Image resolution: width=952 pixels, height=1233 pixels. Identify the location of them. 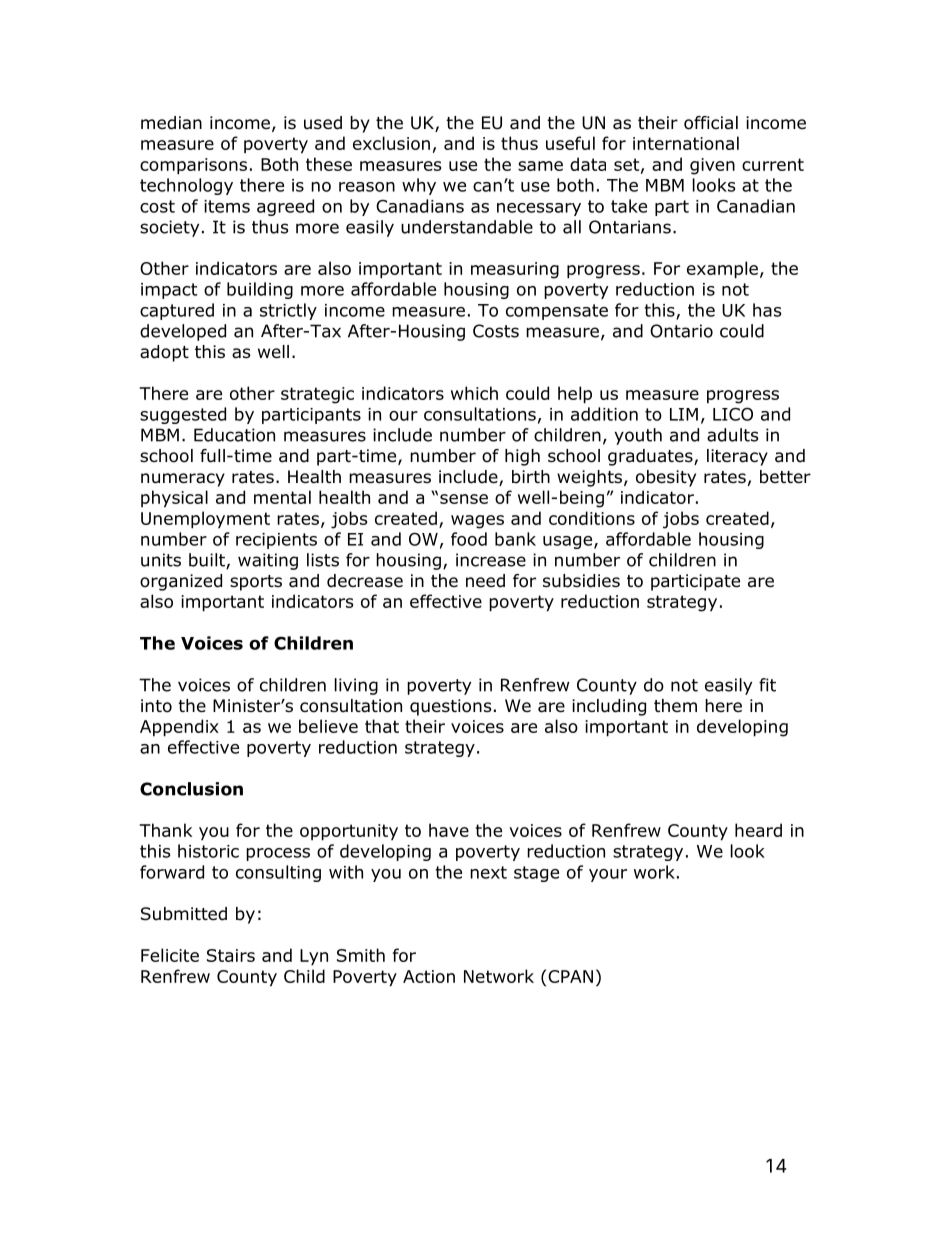
(675, 705).
